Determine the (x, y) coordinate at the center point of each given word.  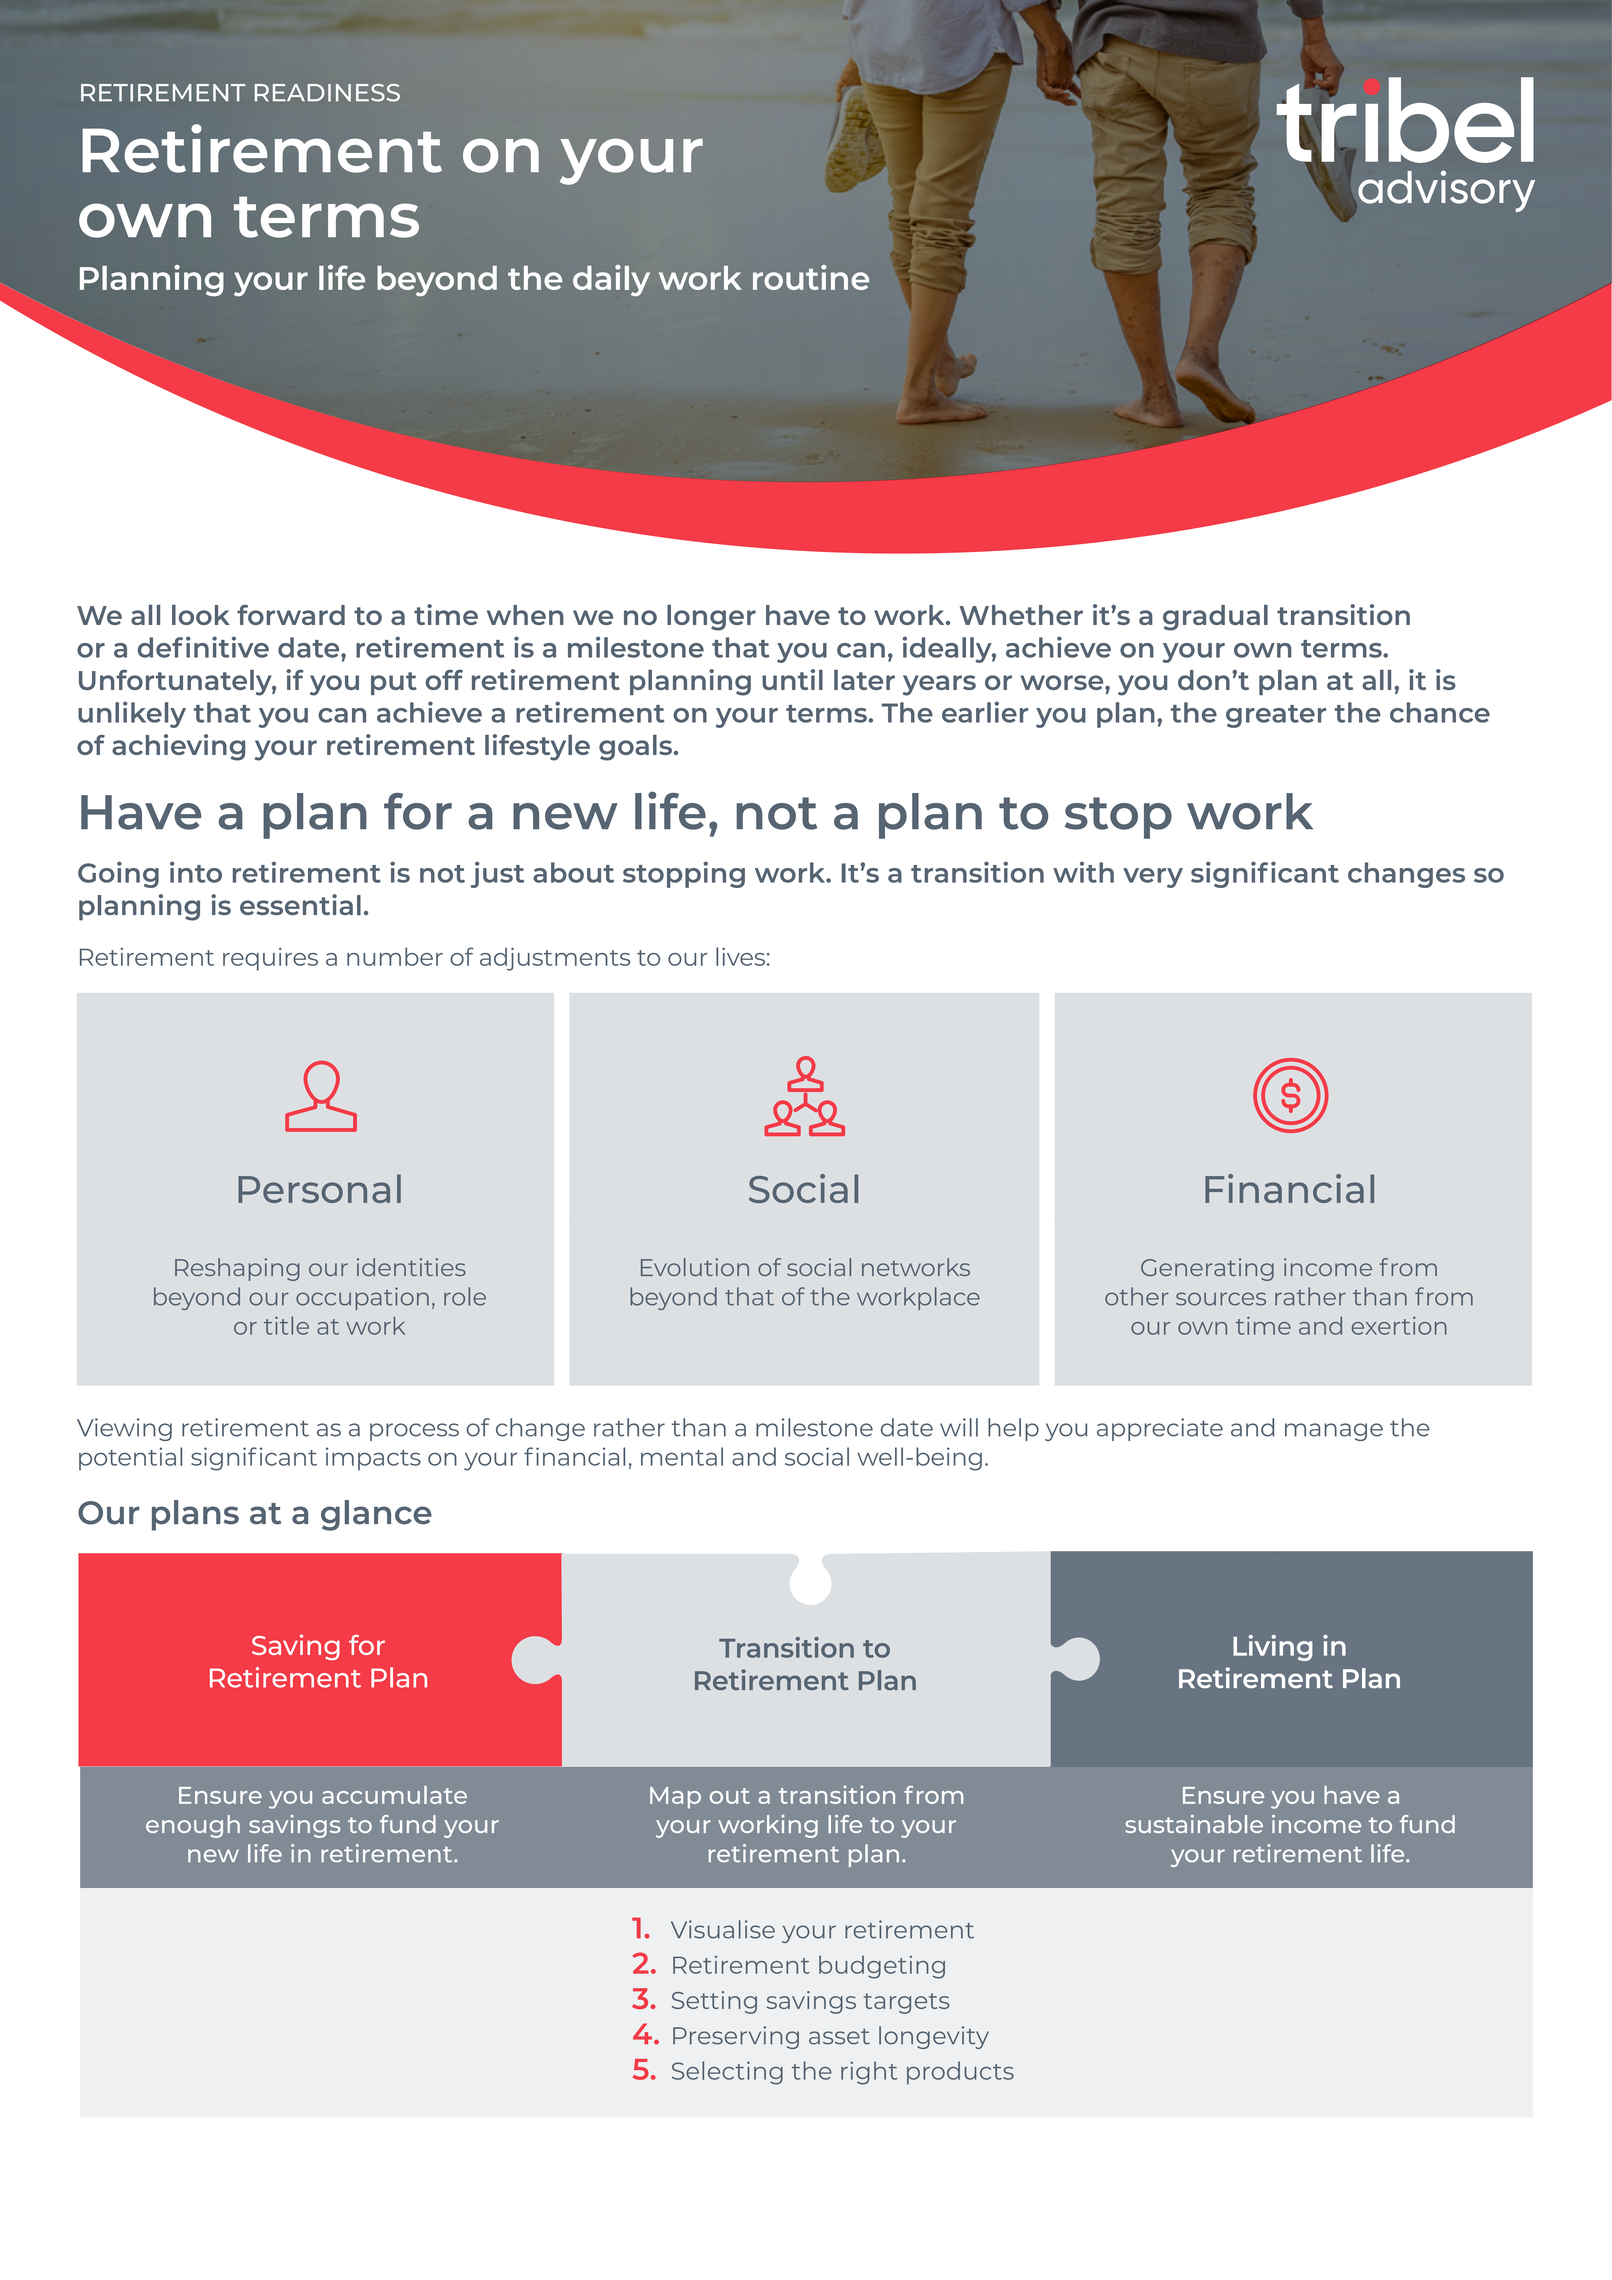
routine (811, 277)
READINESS (327, 93)
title (286, 1325)
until (792, 679)
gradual (1215, 618)
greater (1276, 716)
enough (193, 1826)
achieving (178, 747)
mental (682, 1456)
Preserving (736, 2037)
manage (1334, 1432)
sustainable (1194, 1824)
